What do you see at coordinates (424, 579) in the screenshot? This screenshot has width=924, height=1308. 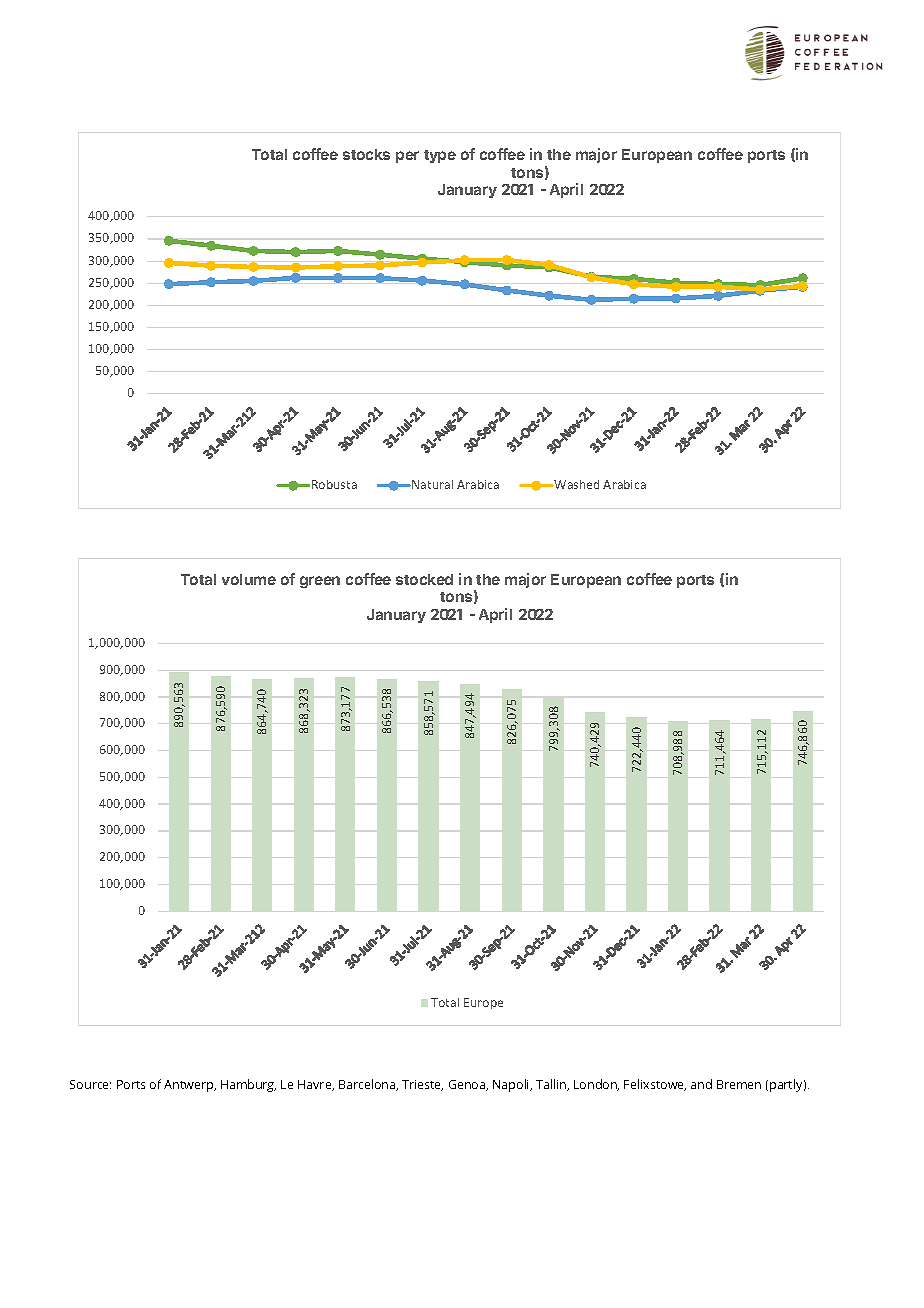 I see `stocked` at bounding box center [424, 579].
